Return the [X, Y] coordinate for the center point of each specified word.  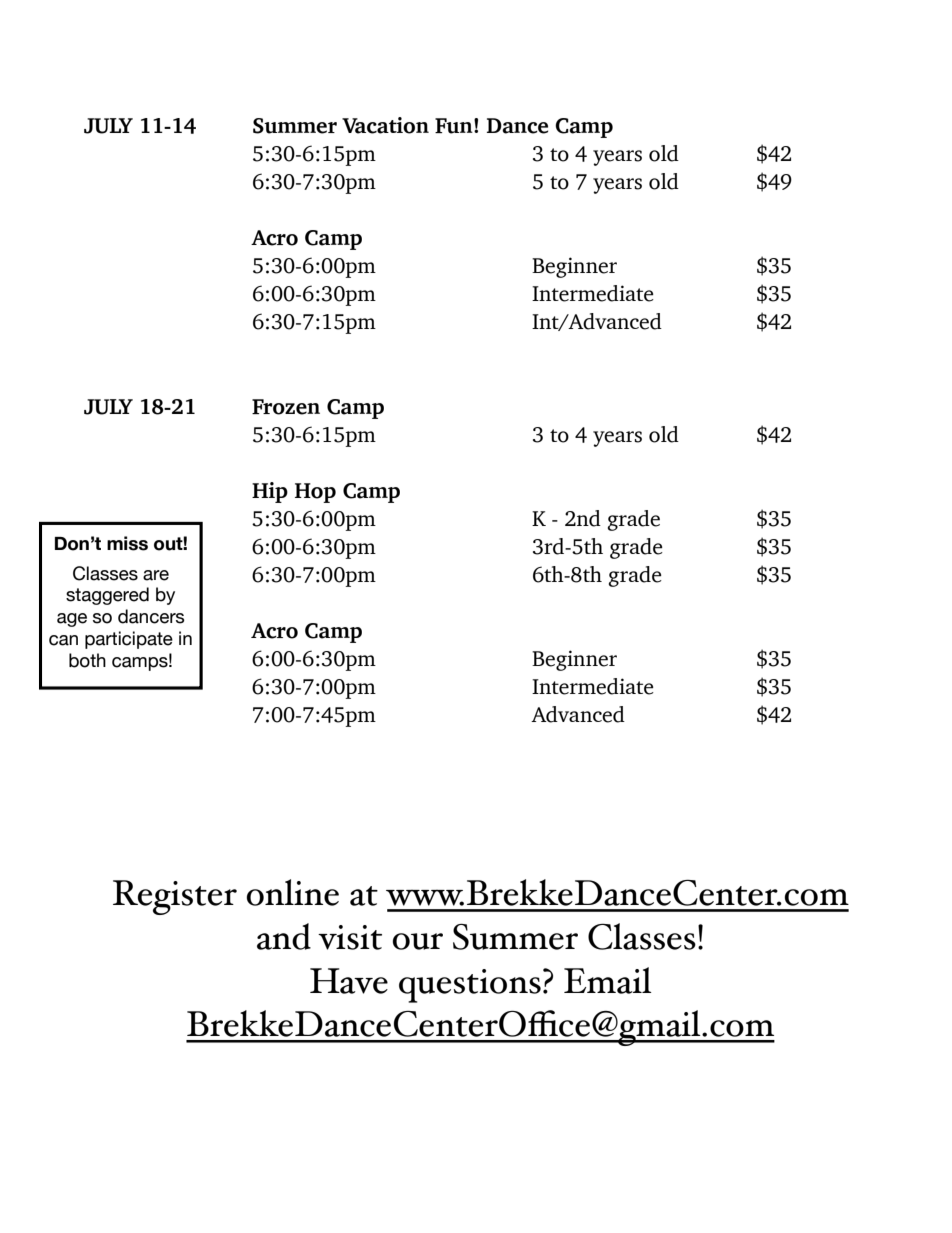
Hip [270, 492]
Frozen [286, 407]
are [156, 575]
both [87, 660]
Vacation [385, 125]
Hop [315, 493]
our [417, 941]
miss [127, 543]
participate [129, 640]
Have [349, 981]
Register [175, 897]
